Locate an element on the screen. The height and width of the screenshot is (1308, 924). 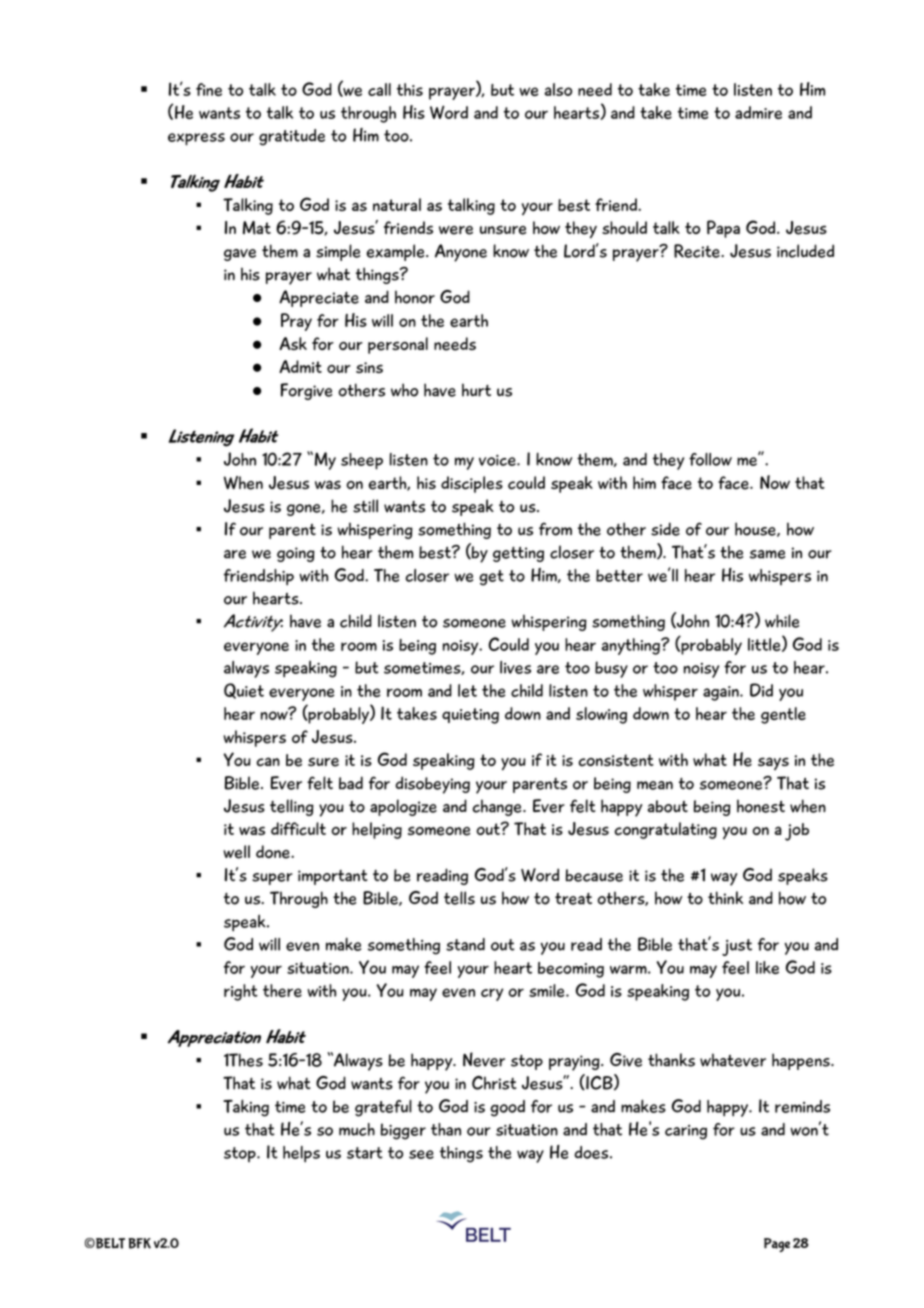
helps is located at coordinates (301, 1154).
